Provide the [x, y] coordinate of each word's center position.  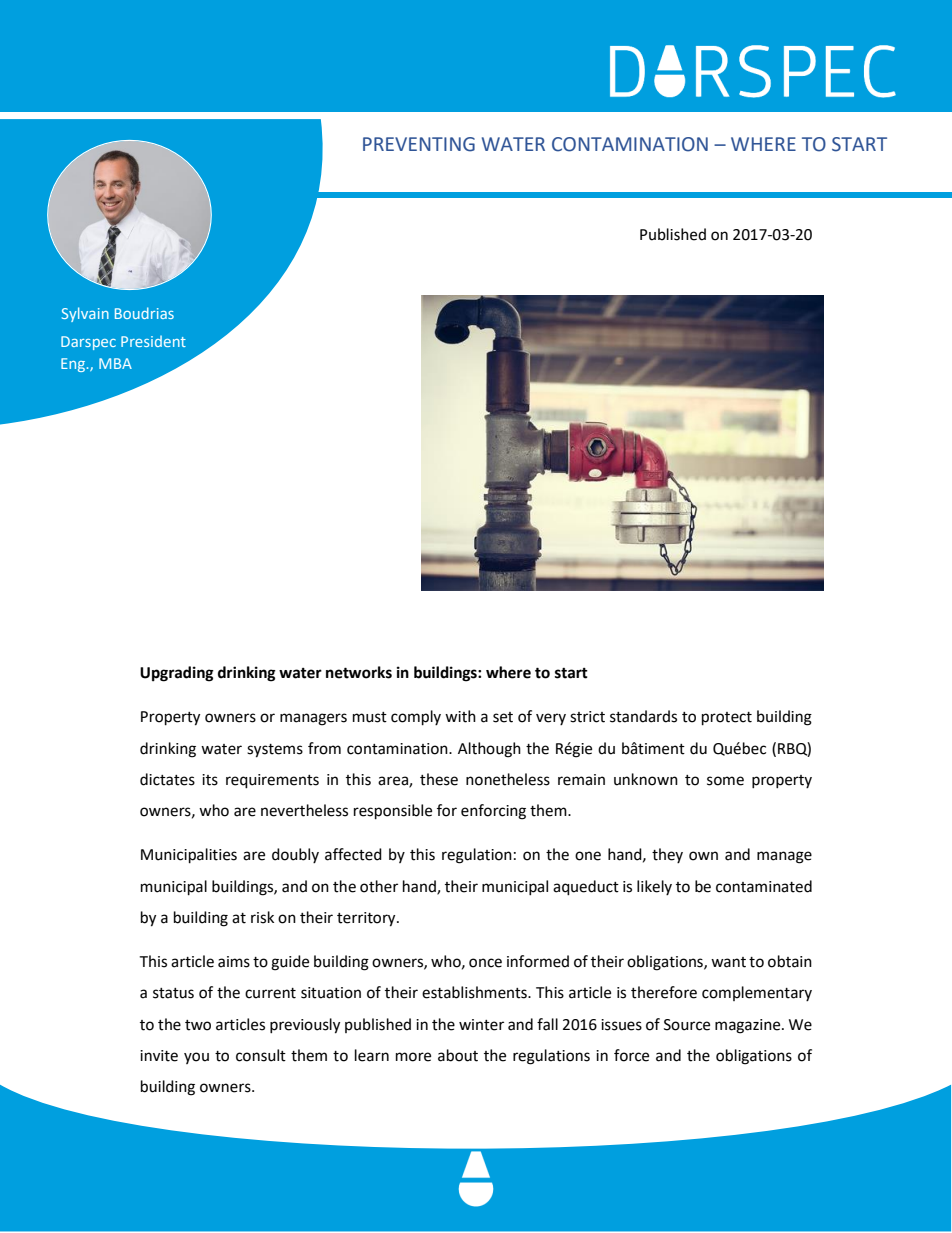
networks [359, 672]
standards [643, 716]
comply [416, 718]
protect [727, 719]
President [153, 341]
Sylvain [85, 314]
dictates [167, 779]
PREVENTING [419, 144]
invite [159, 1056]
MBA [115, 363]
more [413, 1057]
